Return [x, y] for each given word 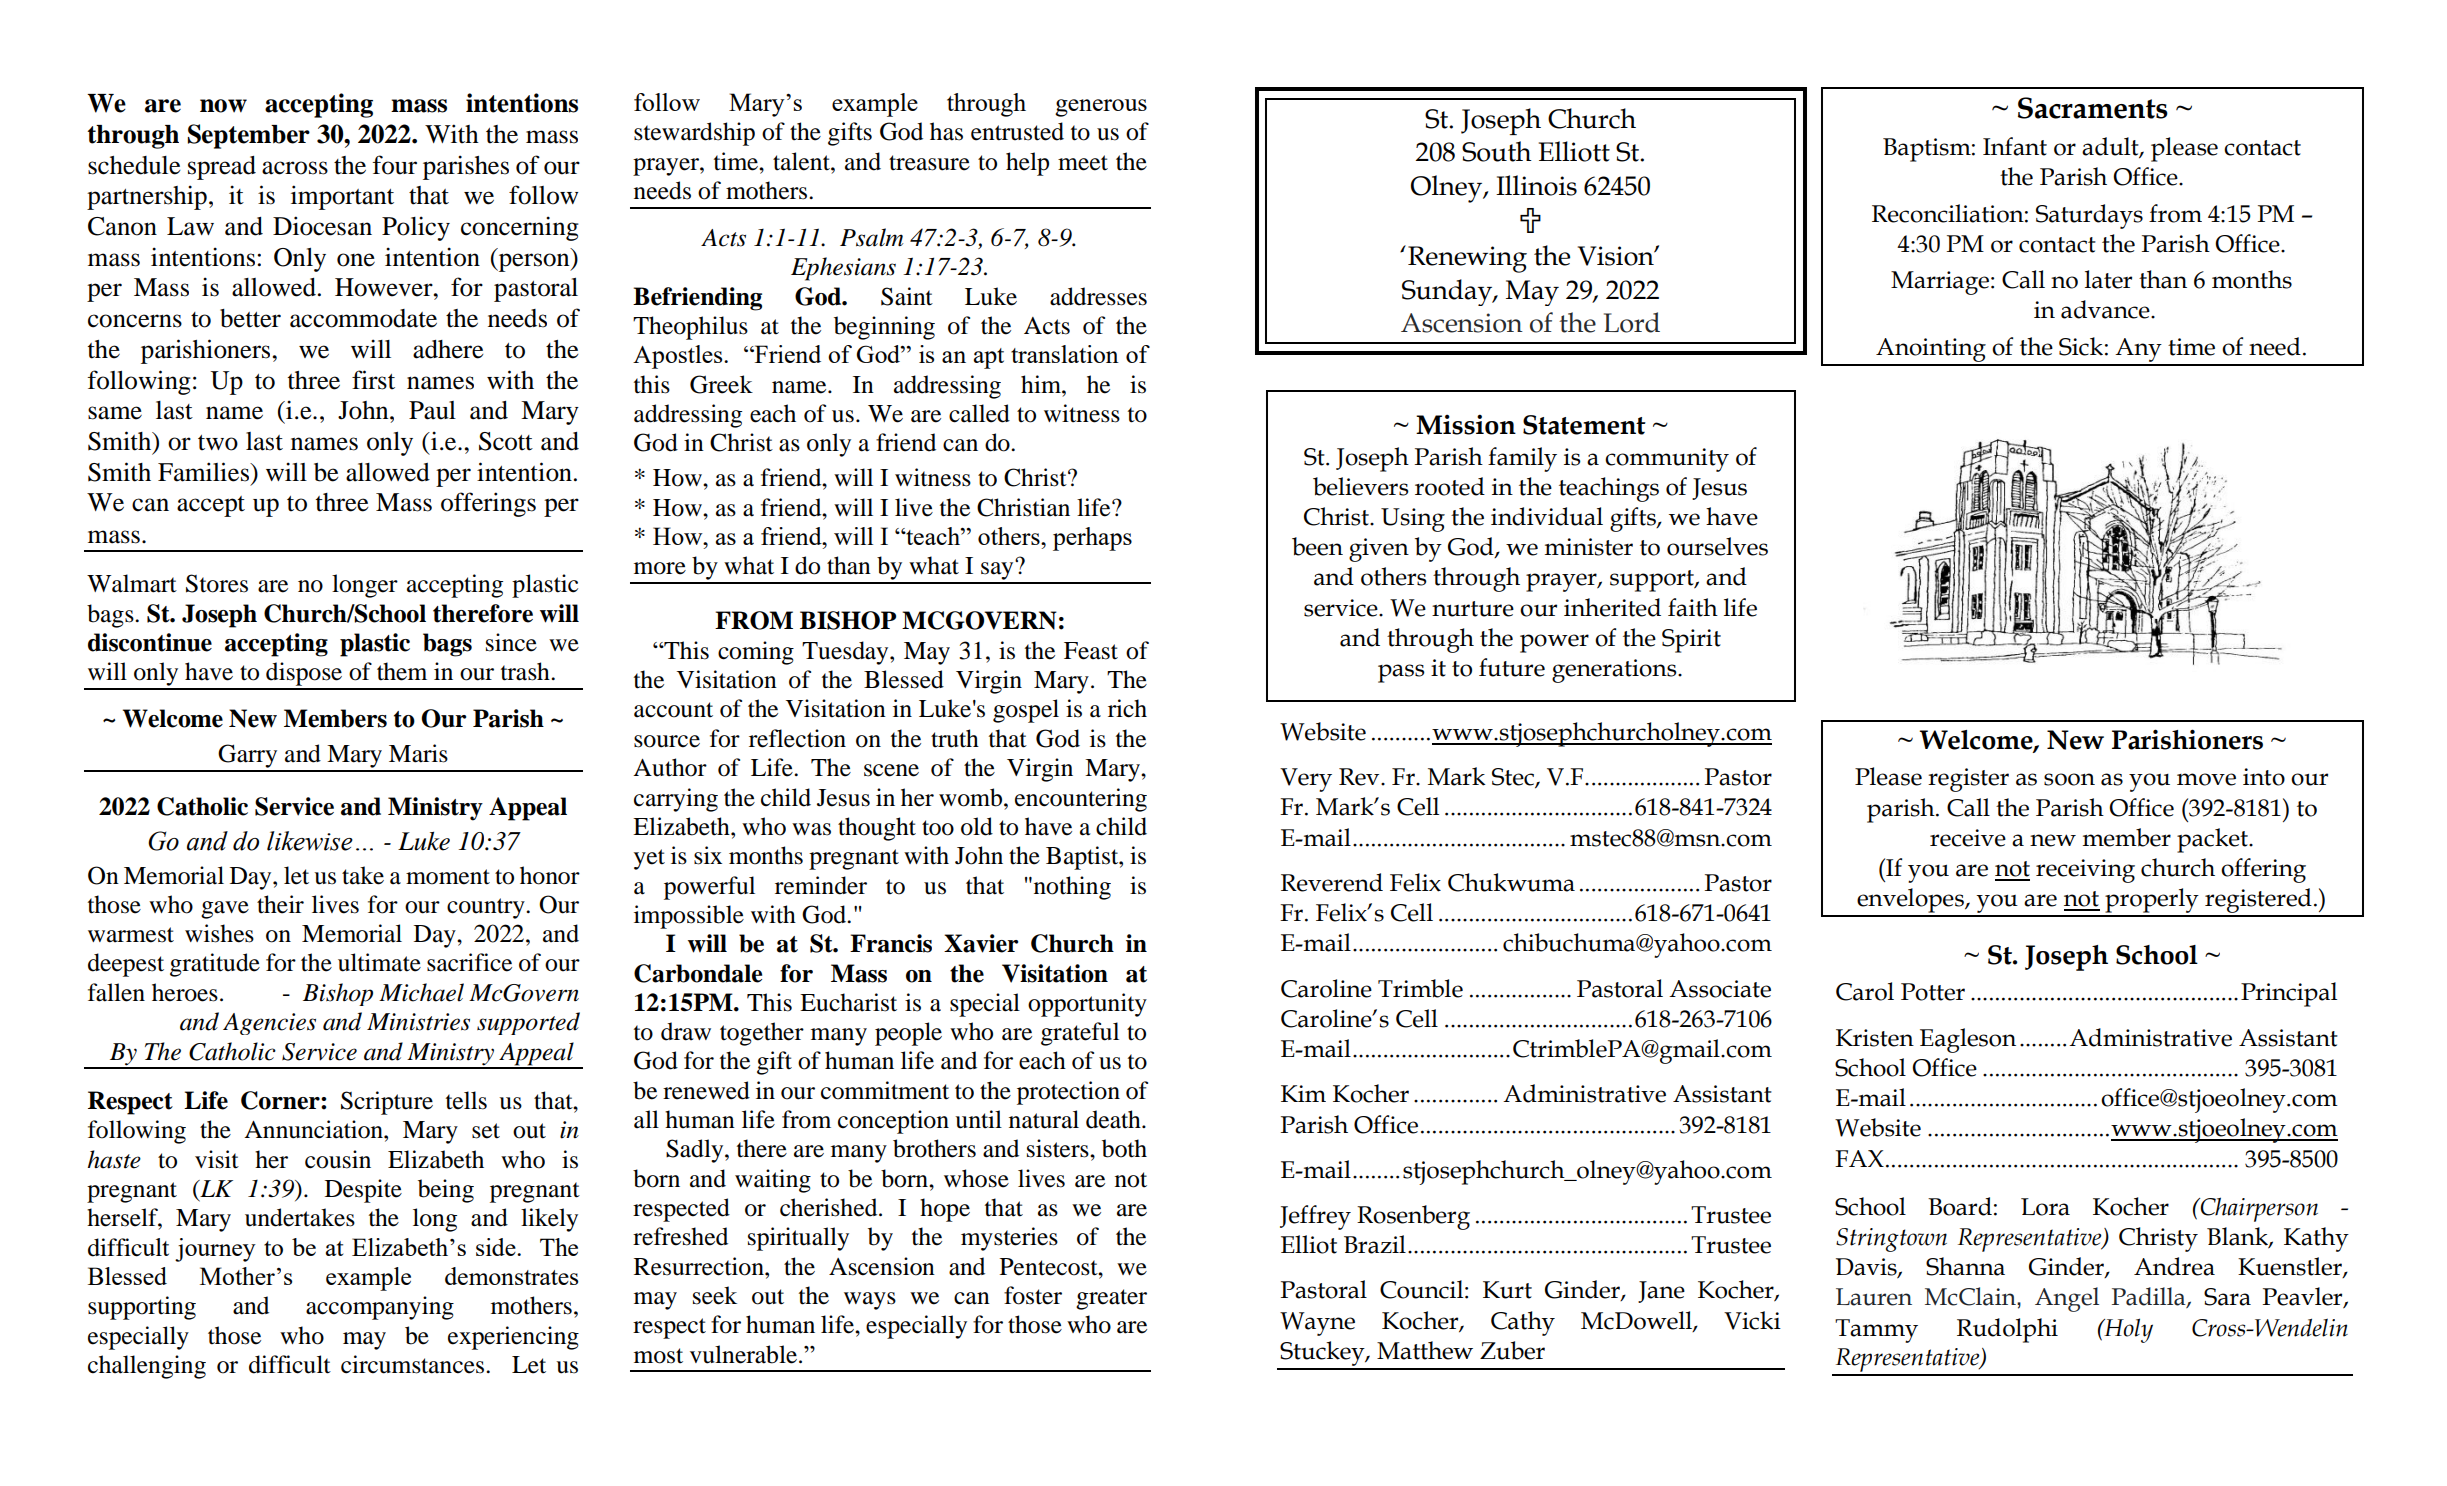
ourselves [1717, 546]
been [1317, 546]
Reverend [1332, 882]
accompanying [380, 1308]
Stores [217, 583]
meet [1083, 163]
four [395, 165]
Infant [2015, 146]
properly [2152, 902]
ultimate [379, 962]
